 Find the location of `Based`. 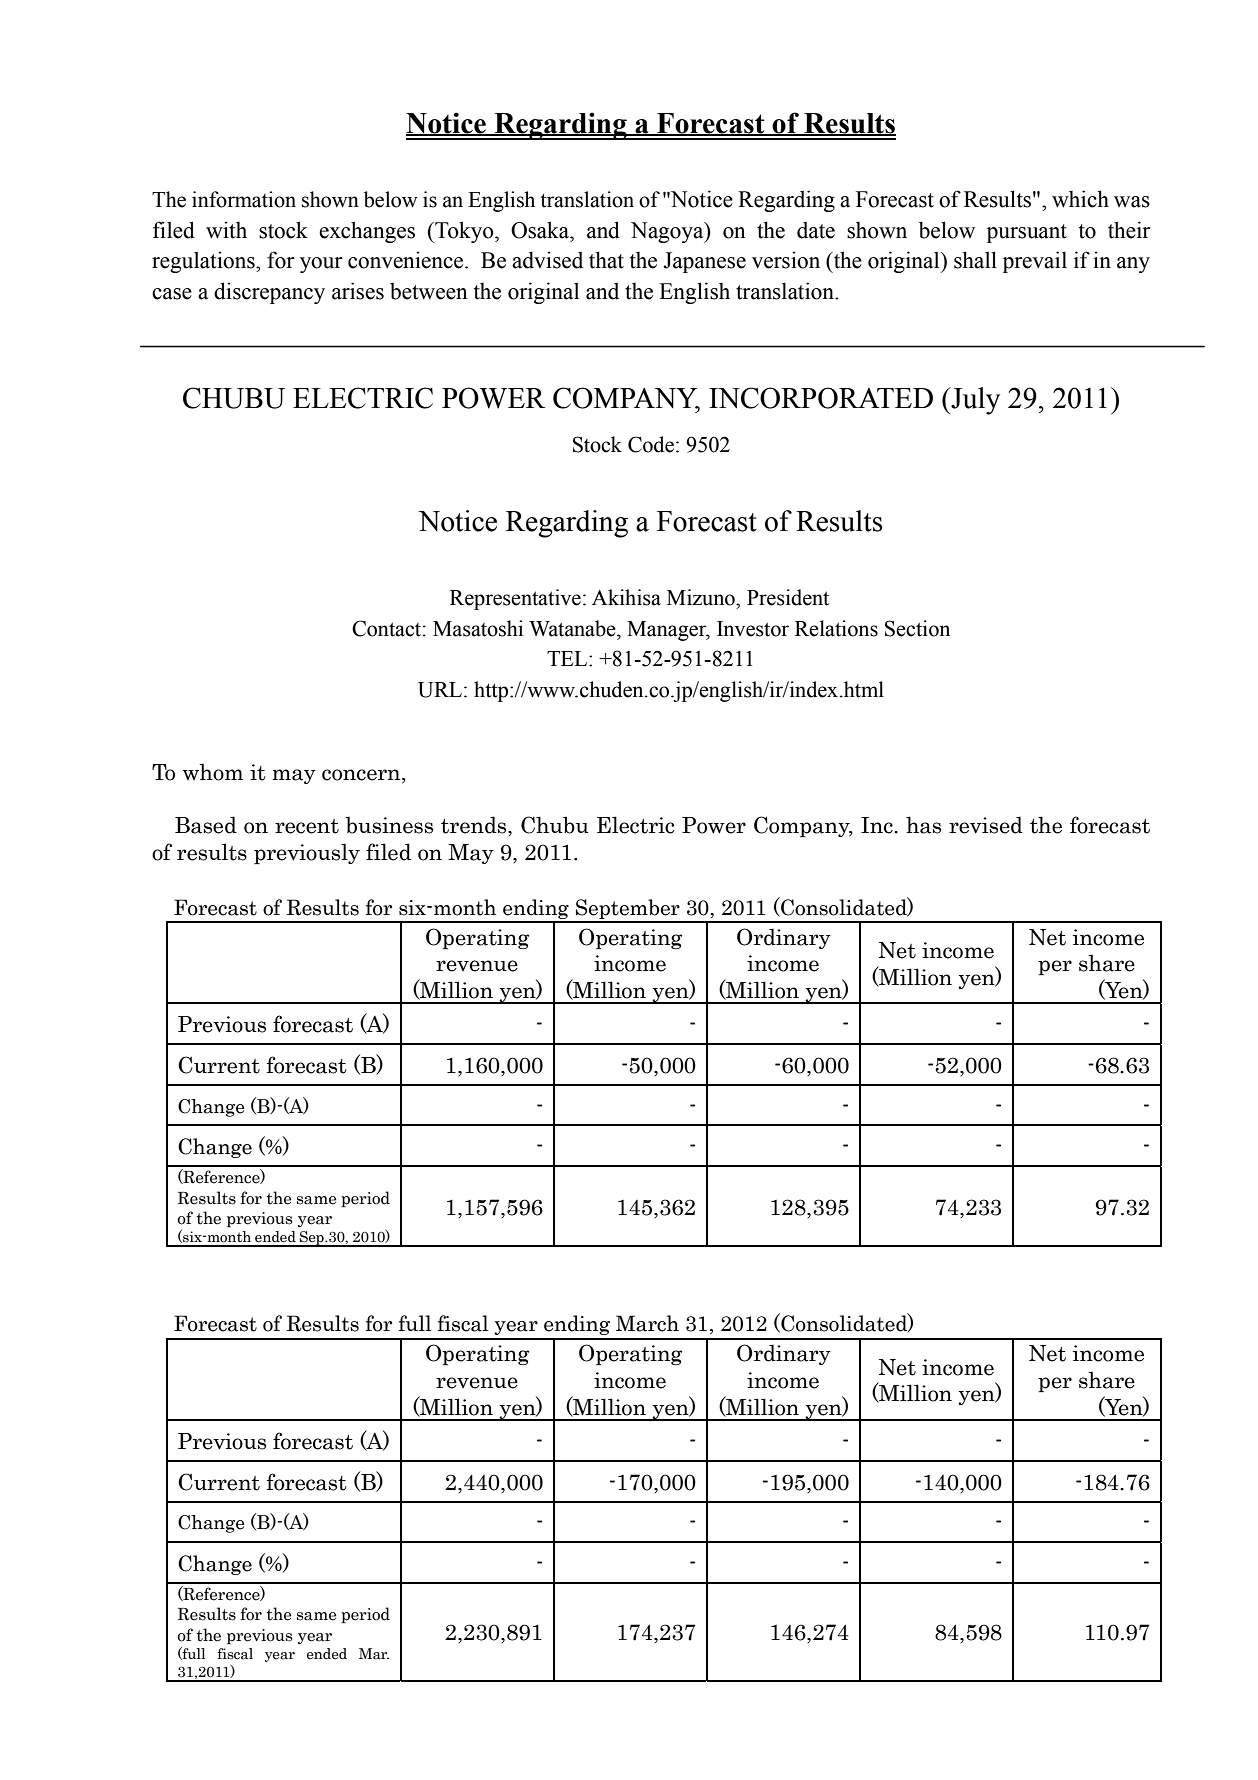

Based is located at coordinates (206, 825).
